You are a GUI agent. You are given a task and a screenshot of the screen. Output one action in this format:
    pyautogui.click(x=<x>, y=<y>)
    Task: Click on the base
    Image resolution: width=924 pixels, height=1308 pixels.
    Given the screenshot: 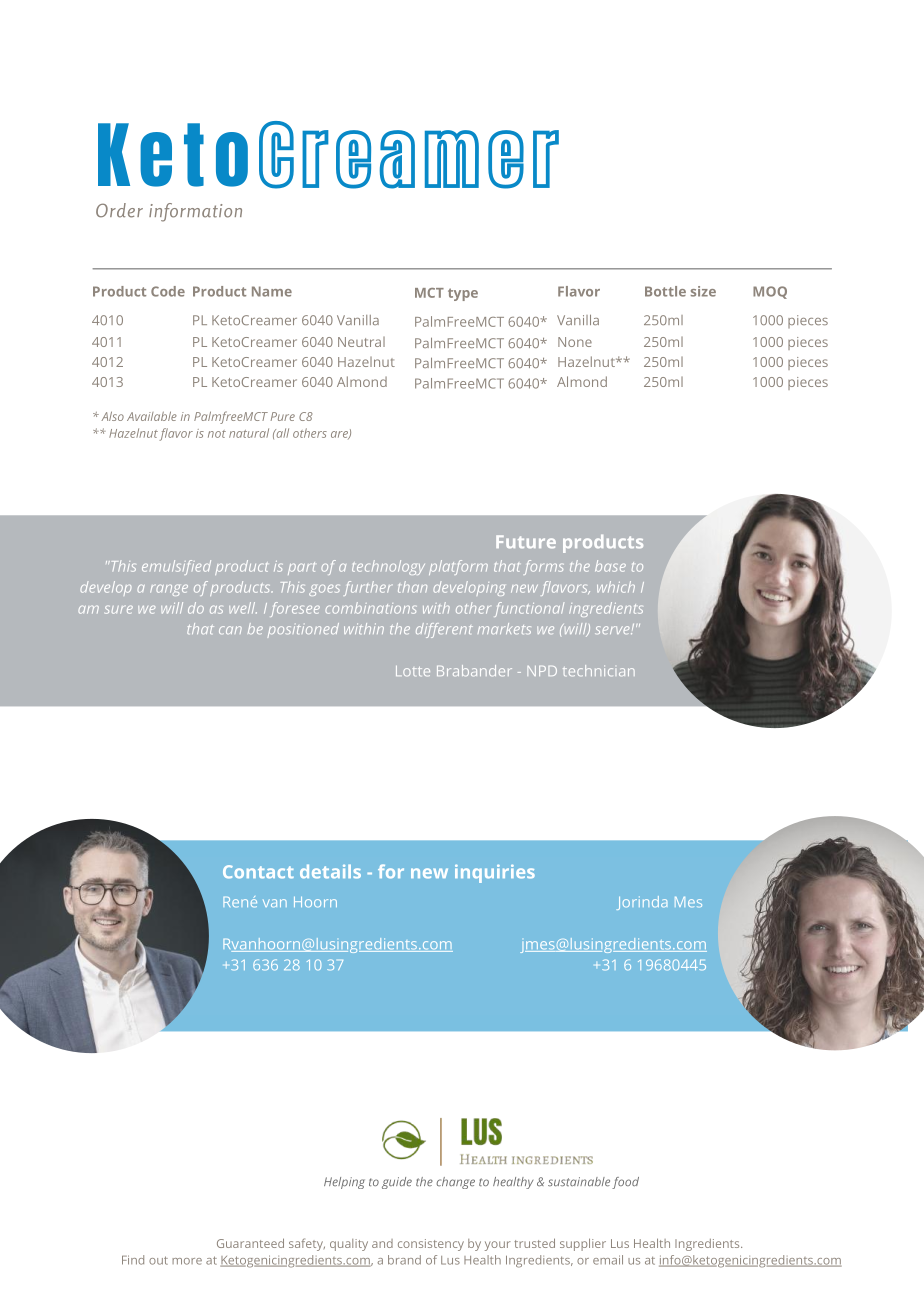 What is the action you would take?
    pyautogui.click(x=610, y=566)
